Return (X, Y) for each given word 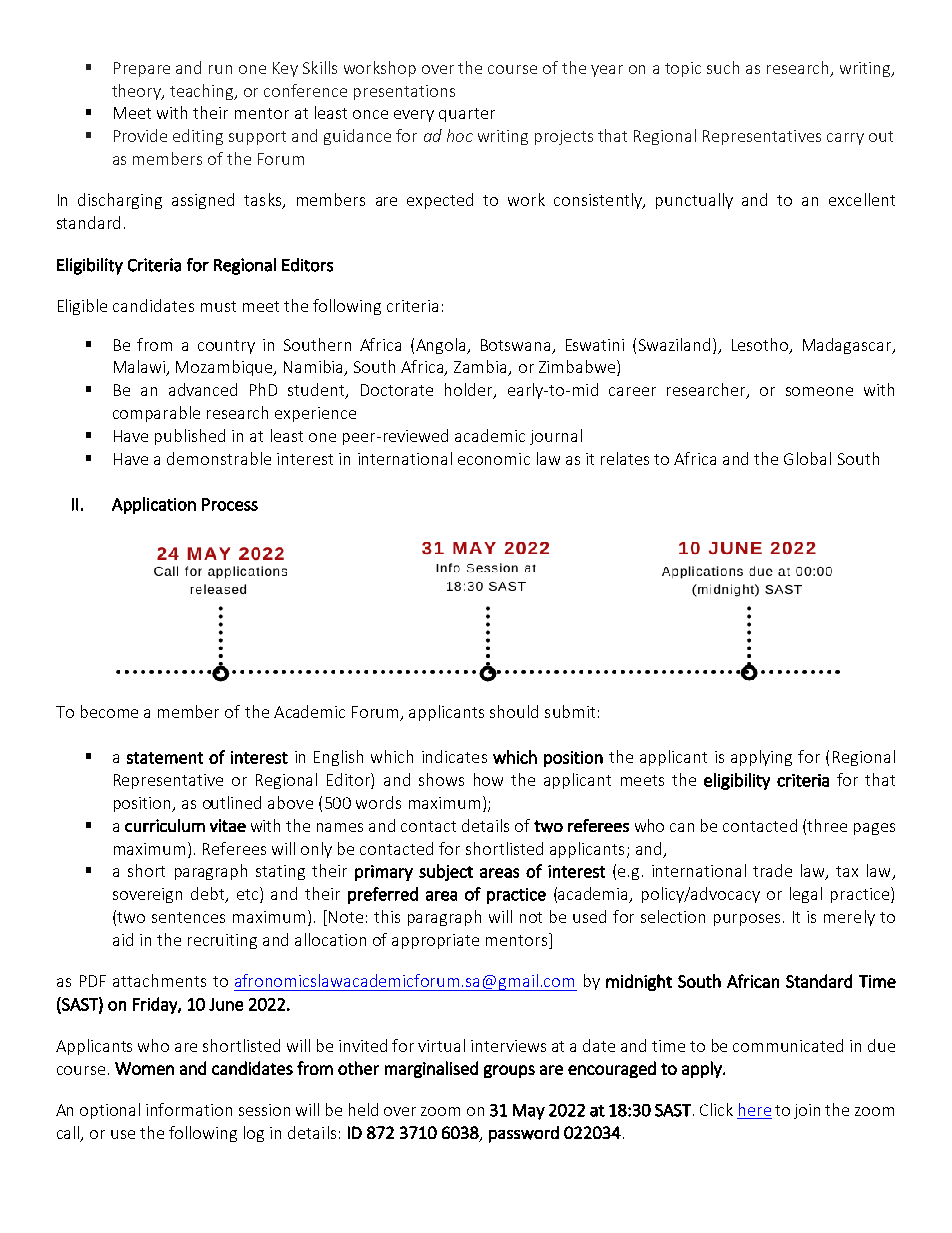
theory (138, 92)
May (529, 1112)
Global (807, 458)
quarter (467, 115)
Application (154, 505)
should (514, 711)
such (723, 67)
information (189, 1109)
